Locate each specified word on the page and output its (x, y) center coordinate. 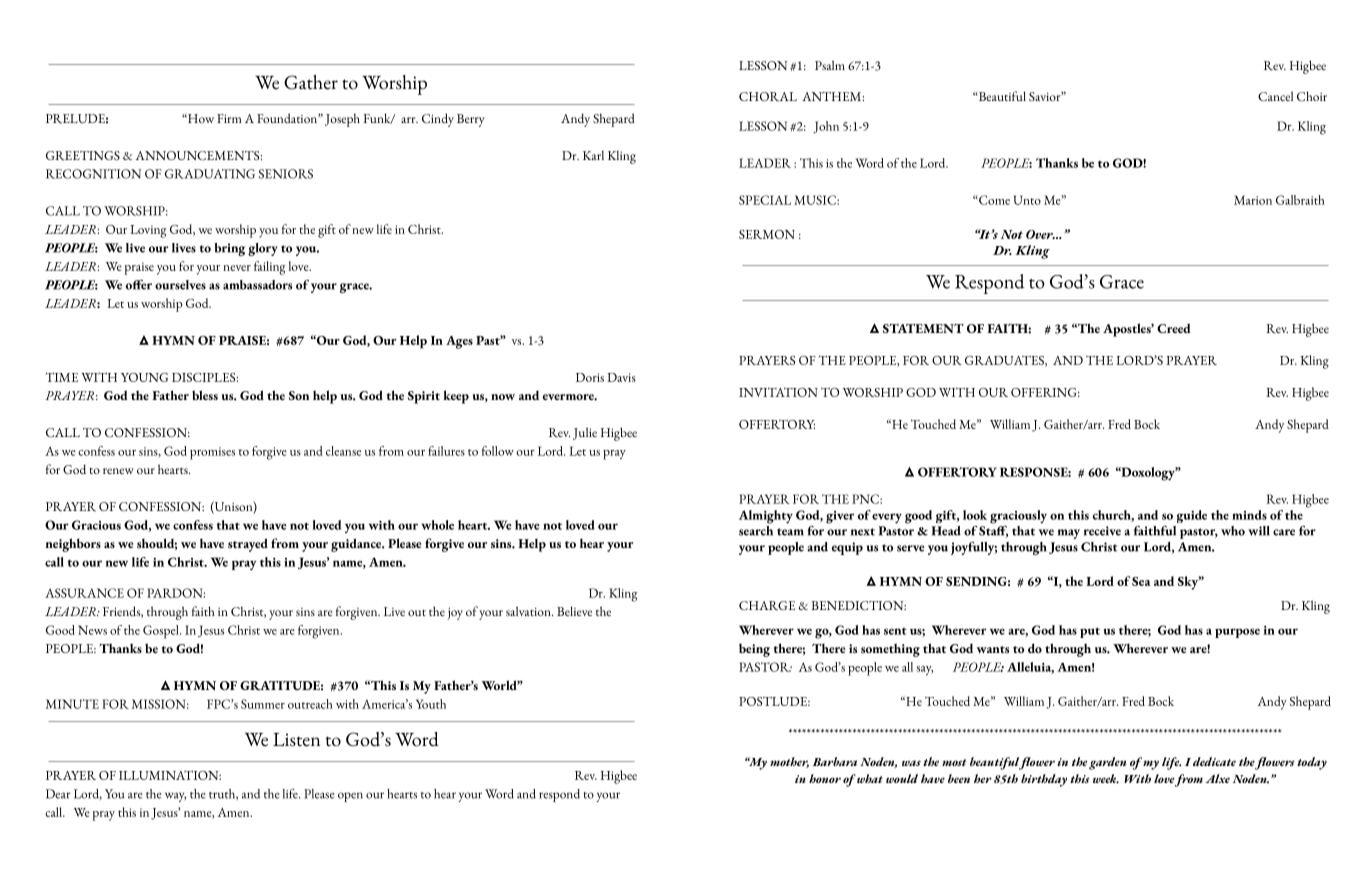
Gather (311, 82)
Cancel (1275, 96)
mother (789, 762)
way (175, 797)
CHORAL (768, 97)
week (1106, 779)
